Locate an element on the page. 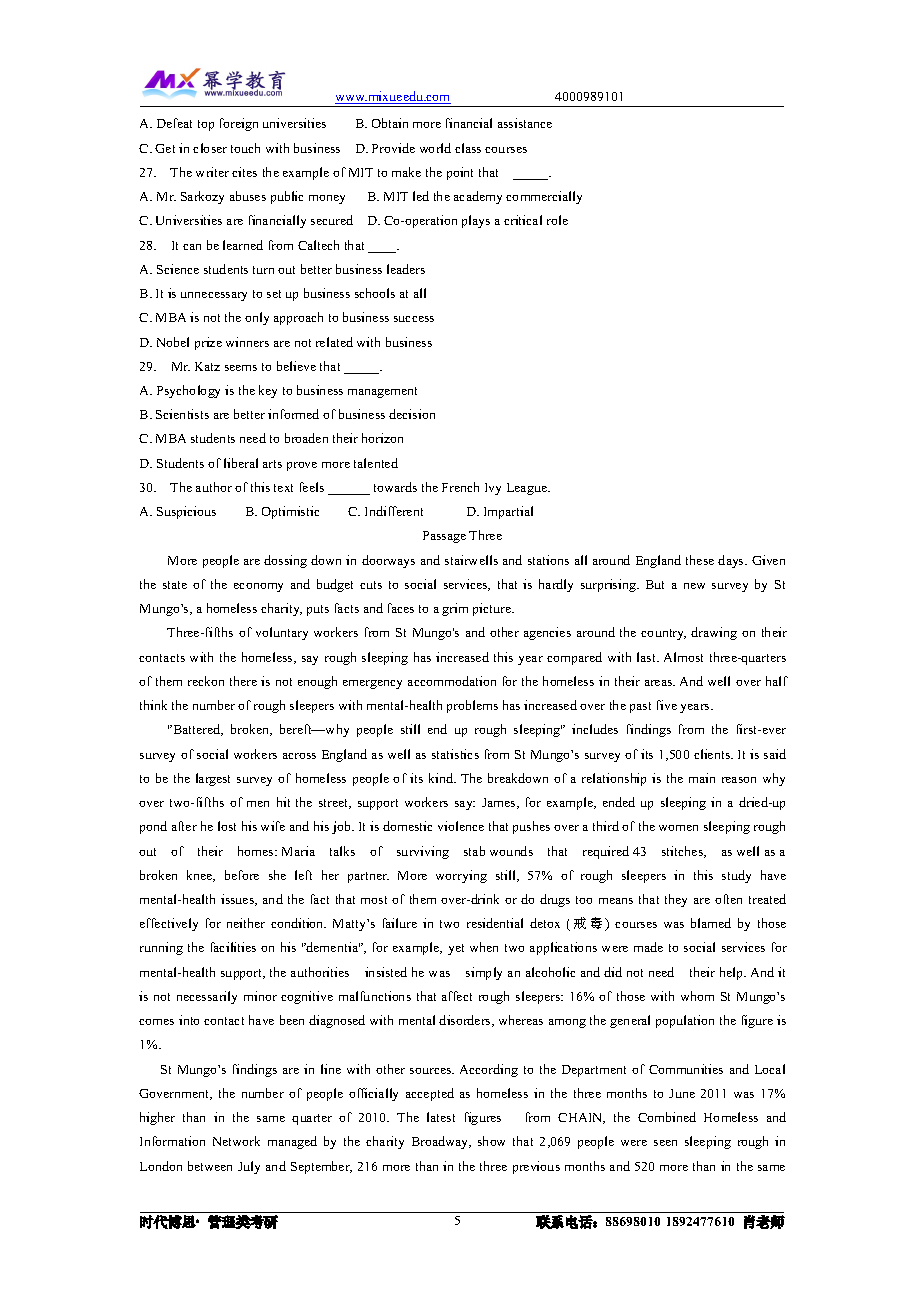  seems is located at coordinates (241, 368).
